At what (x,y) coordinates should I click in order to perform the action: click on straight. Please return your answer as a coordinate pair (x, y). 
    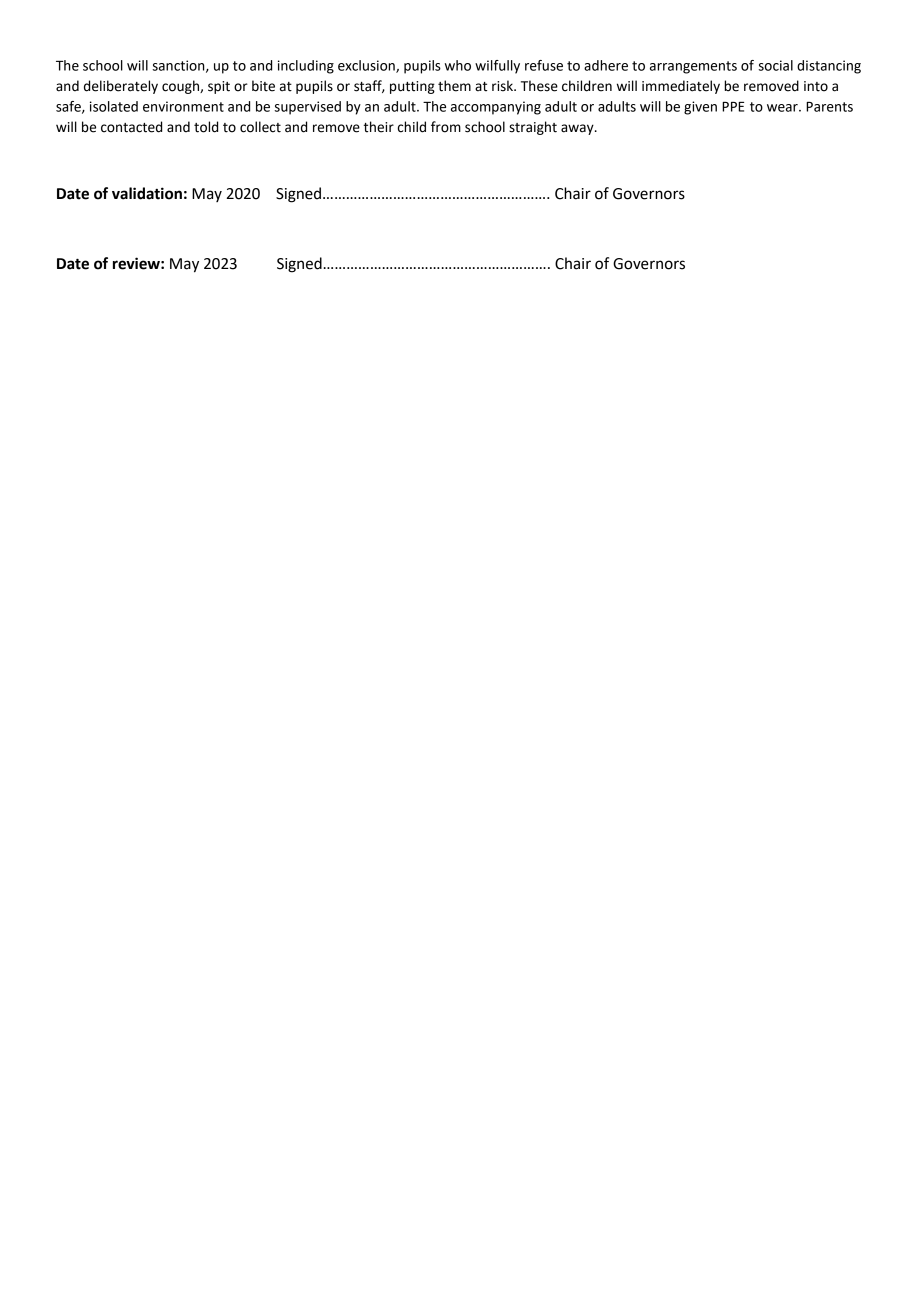
    Looking at the image, I should click on (533, 128).
